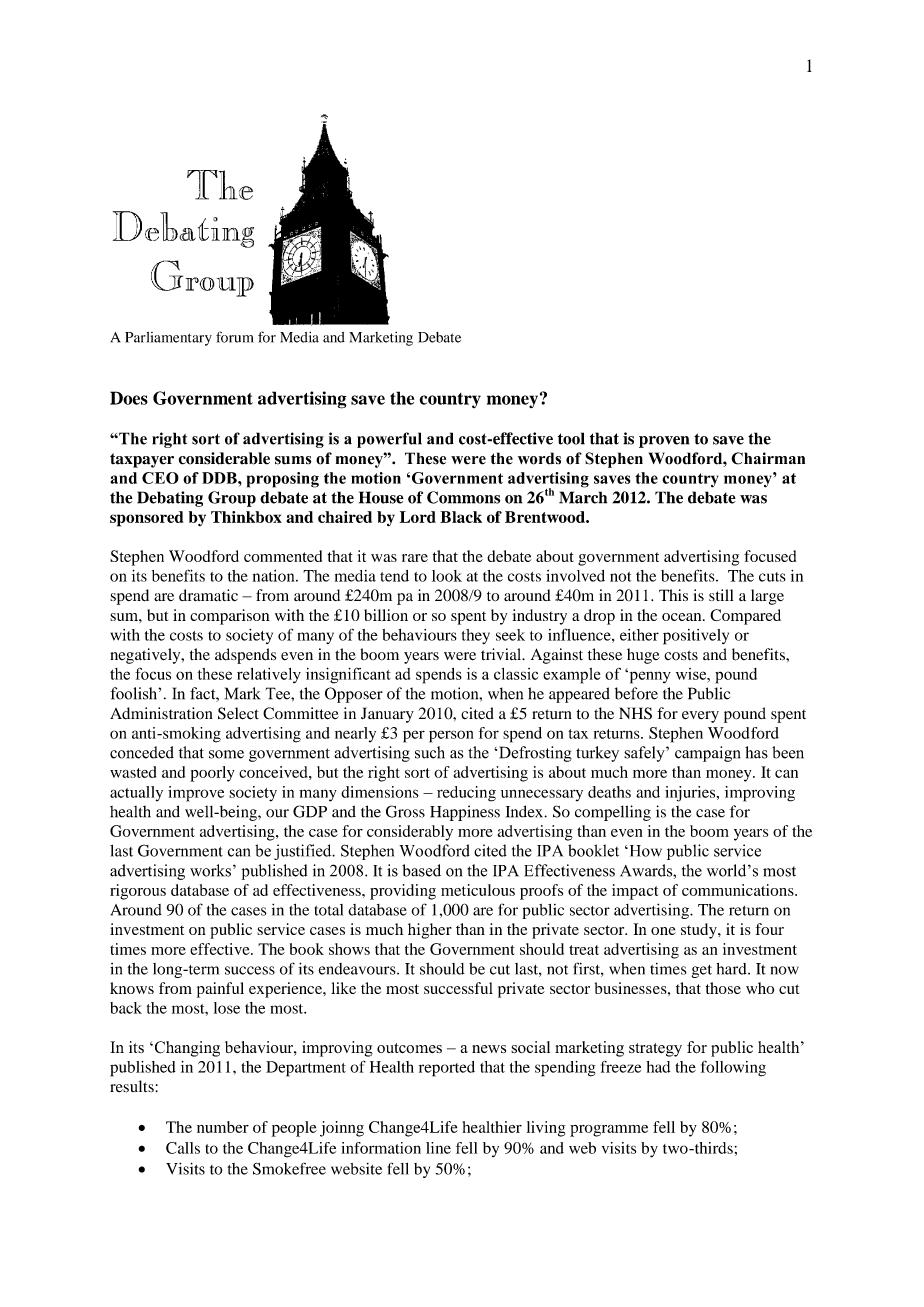 This screenshot has width=924, height=1307. Describe the element at coordinates (476, 636) in the screenshot. I see `they` at that location.
